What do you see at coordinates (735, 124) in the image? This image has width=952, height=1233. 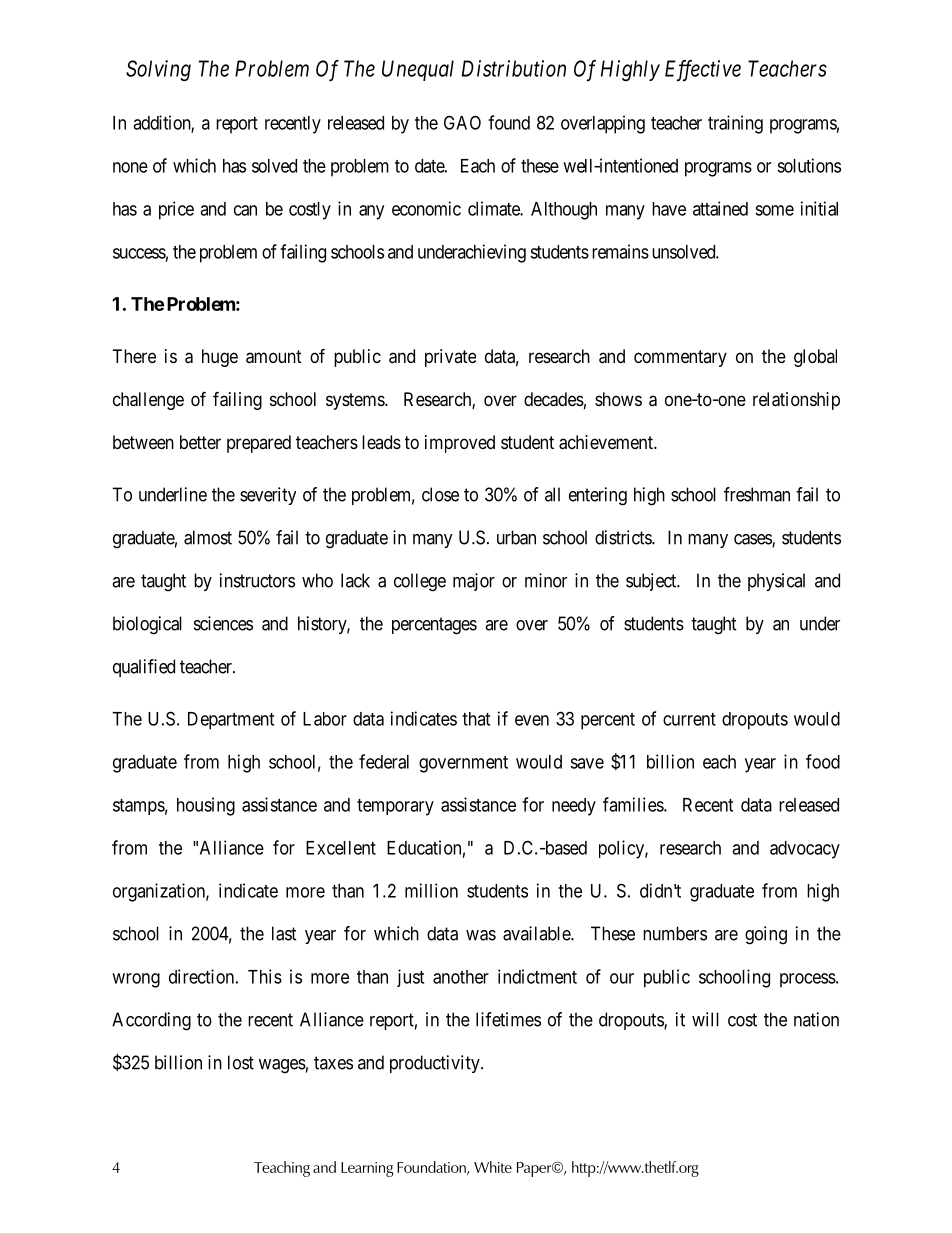 I see `training` at bounding box center [735, 124].
